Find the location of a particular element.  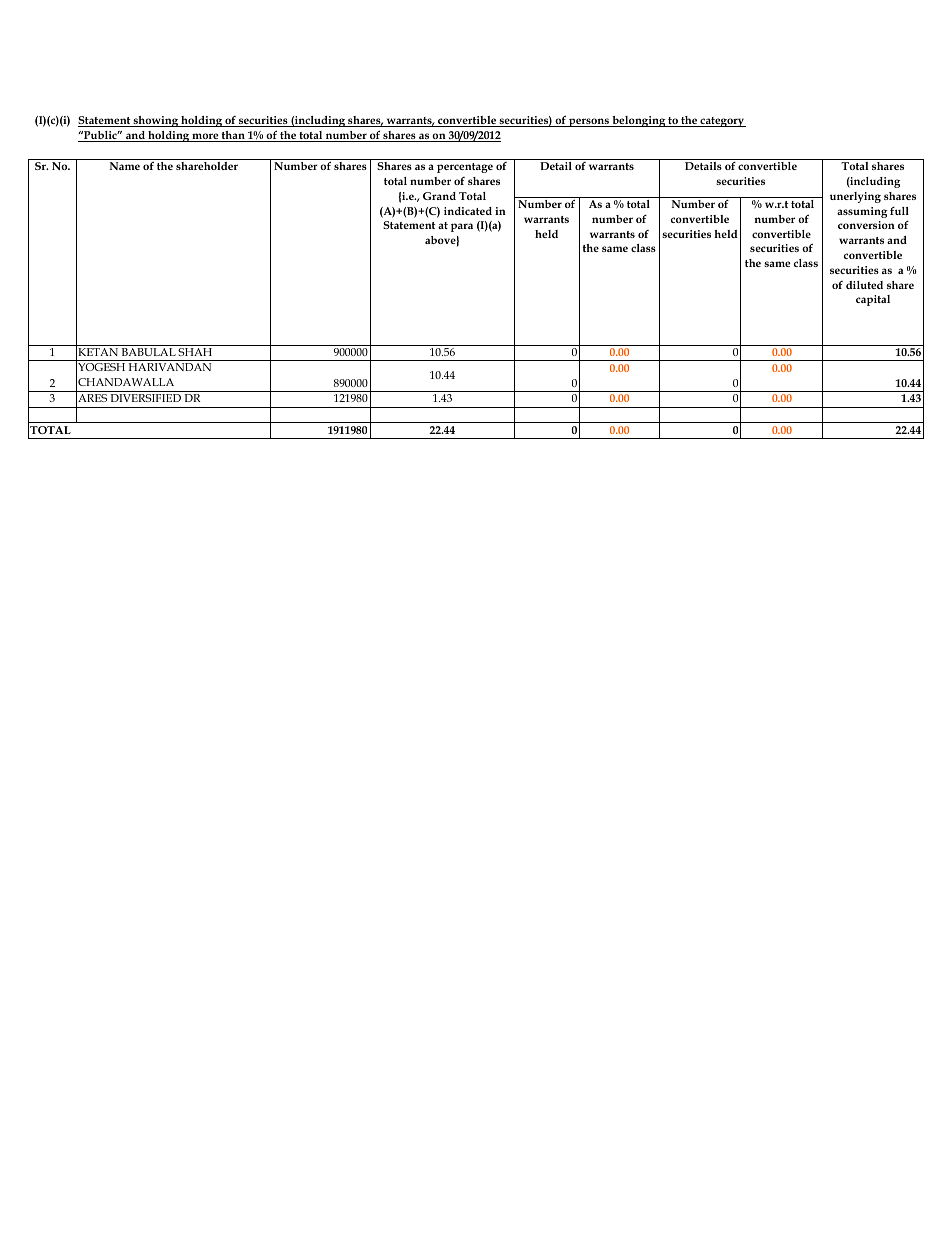

persons is located at coordinates (589, 122).
